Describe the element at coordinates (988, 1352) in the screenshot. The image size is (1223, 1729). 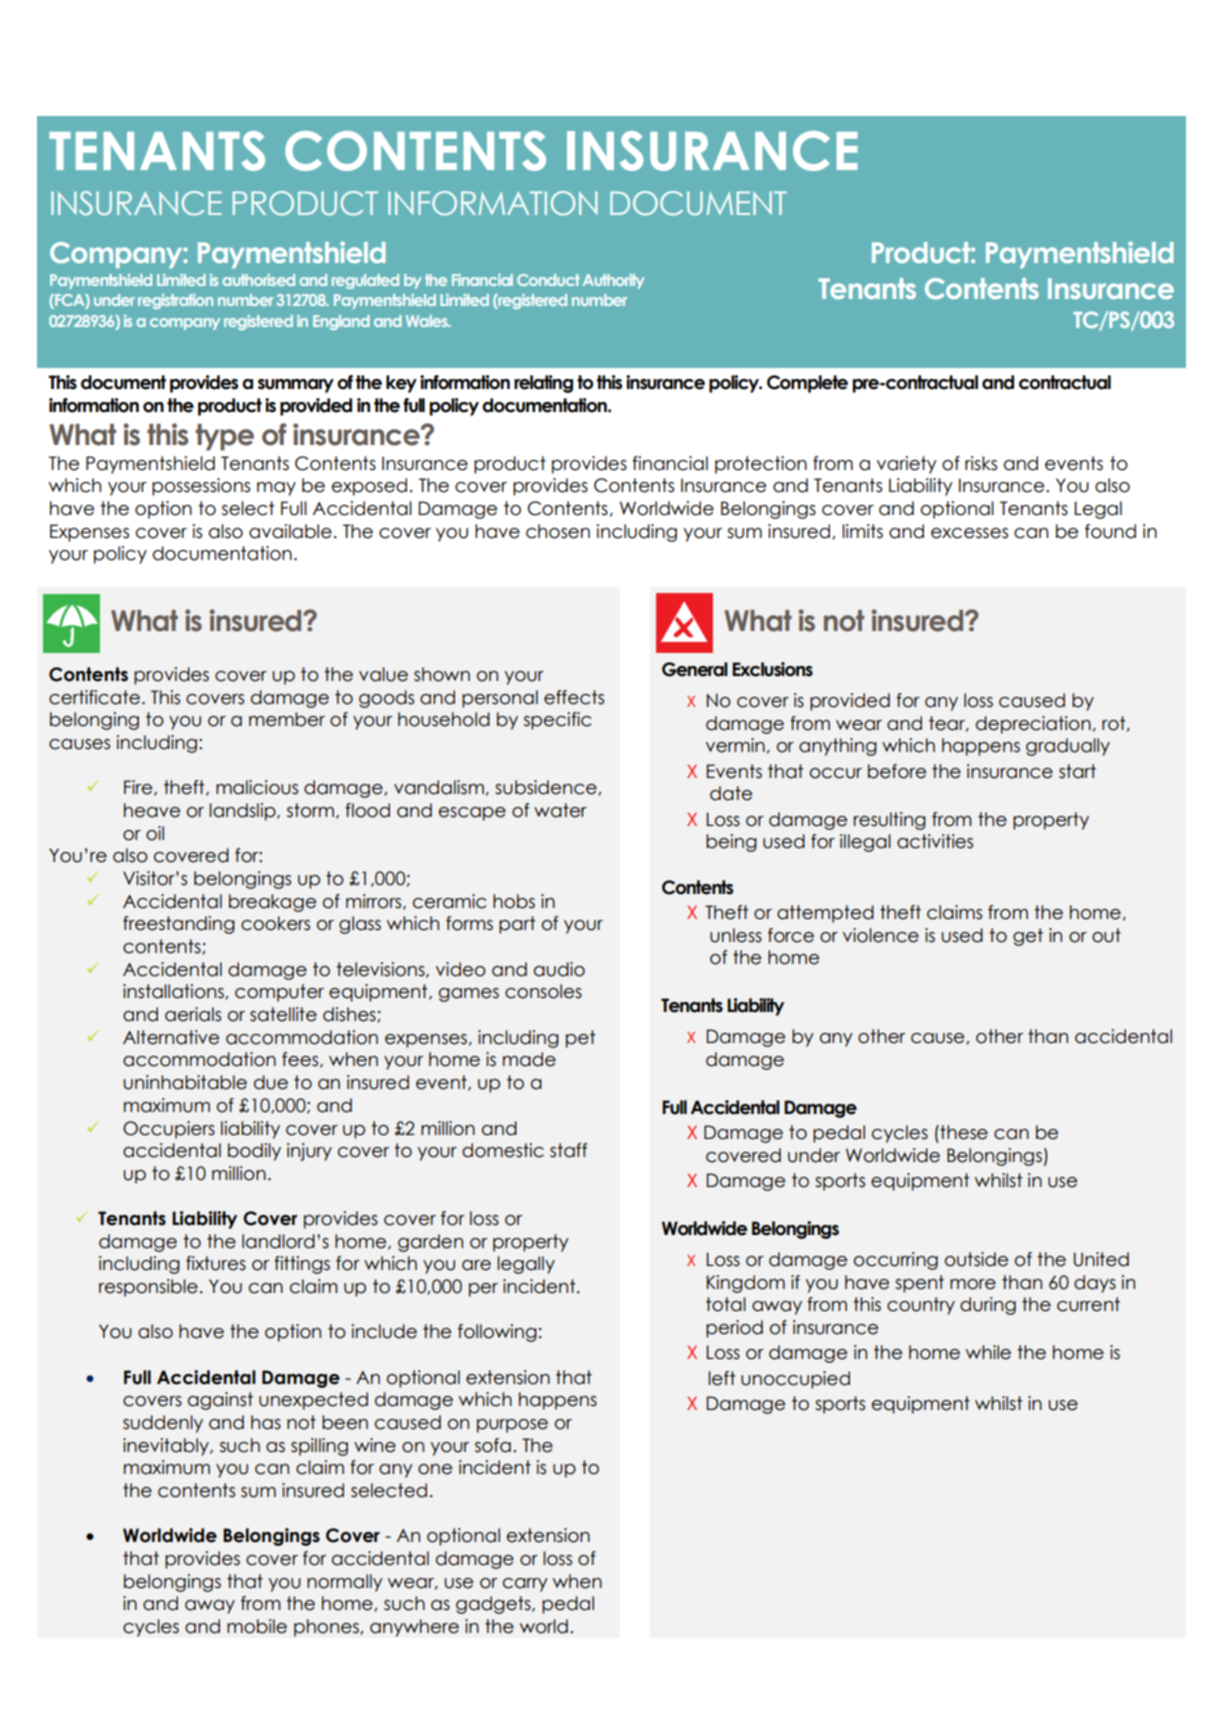
I see `while` at that location.
